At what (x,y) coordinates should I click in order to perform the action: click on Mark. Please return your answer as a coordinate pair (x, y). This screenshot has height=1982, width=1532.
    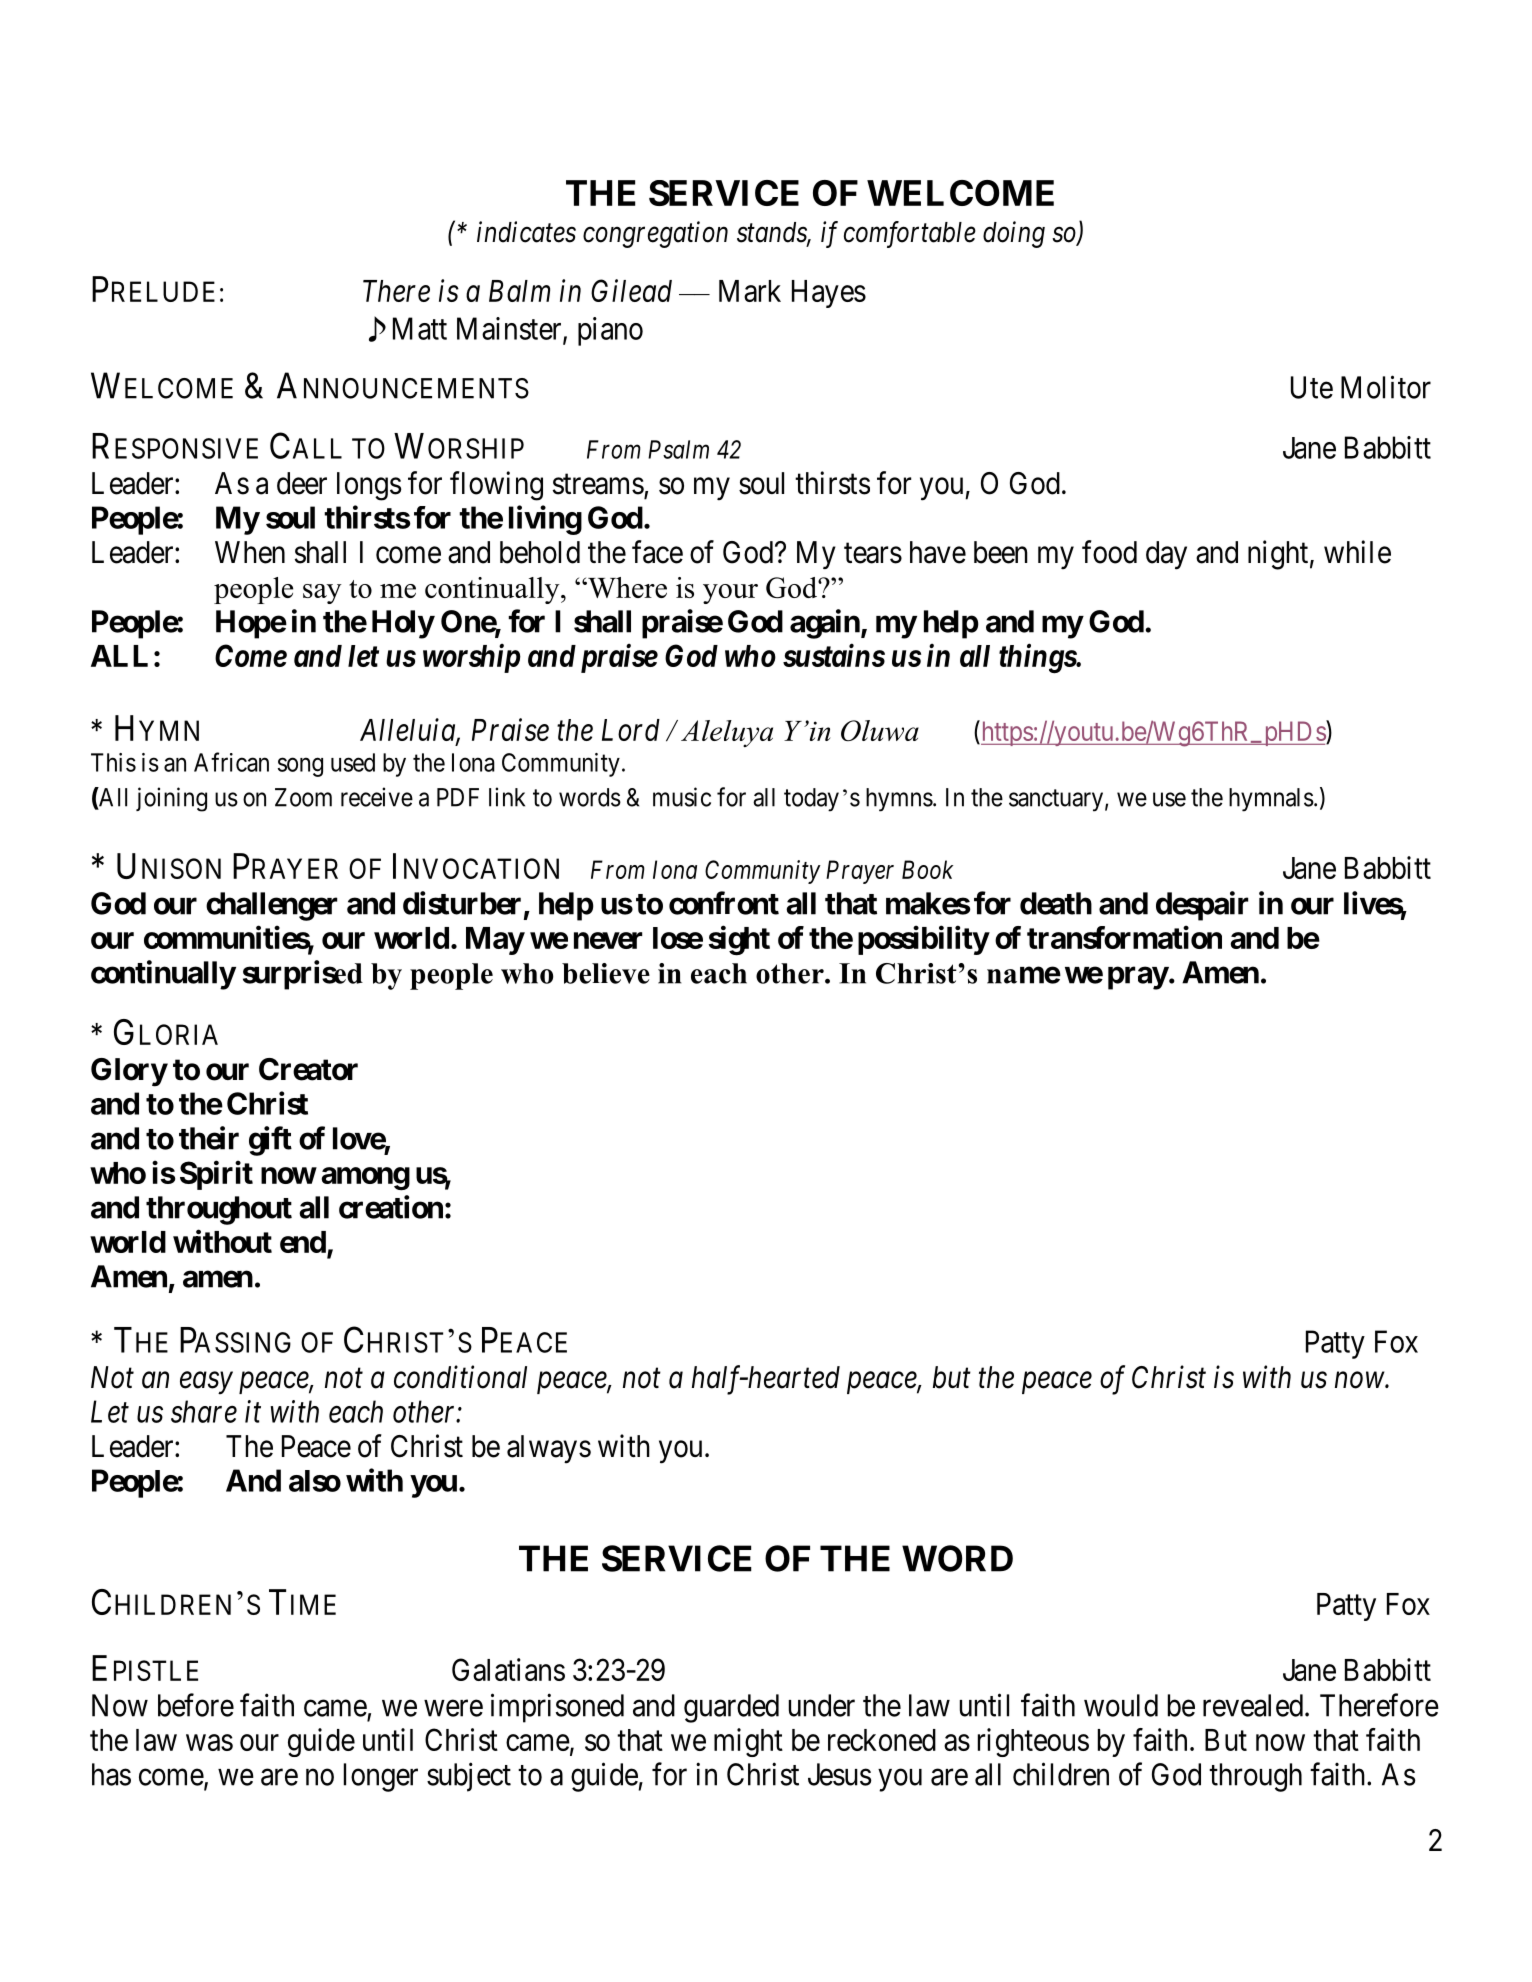
    Looking at the image, I should click on (750, 291).
